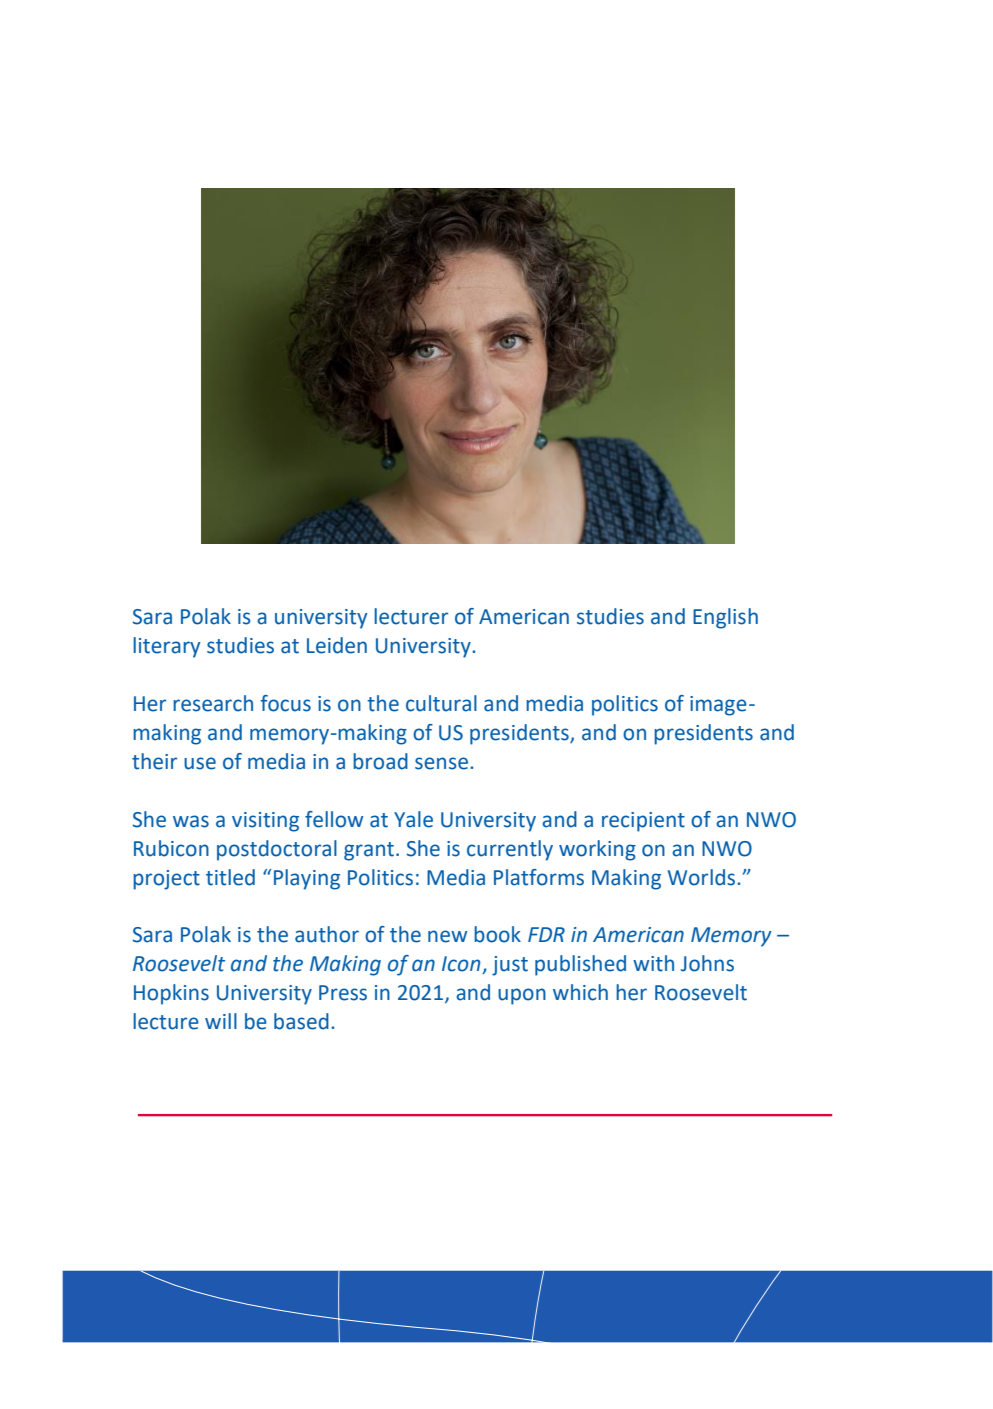  What do you see at coordinates (337, 645) in the screenshot?
I see `Leiden` at bounding box center [337, 645].
